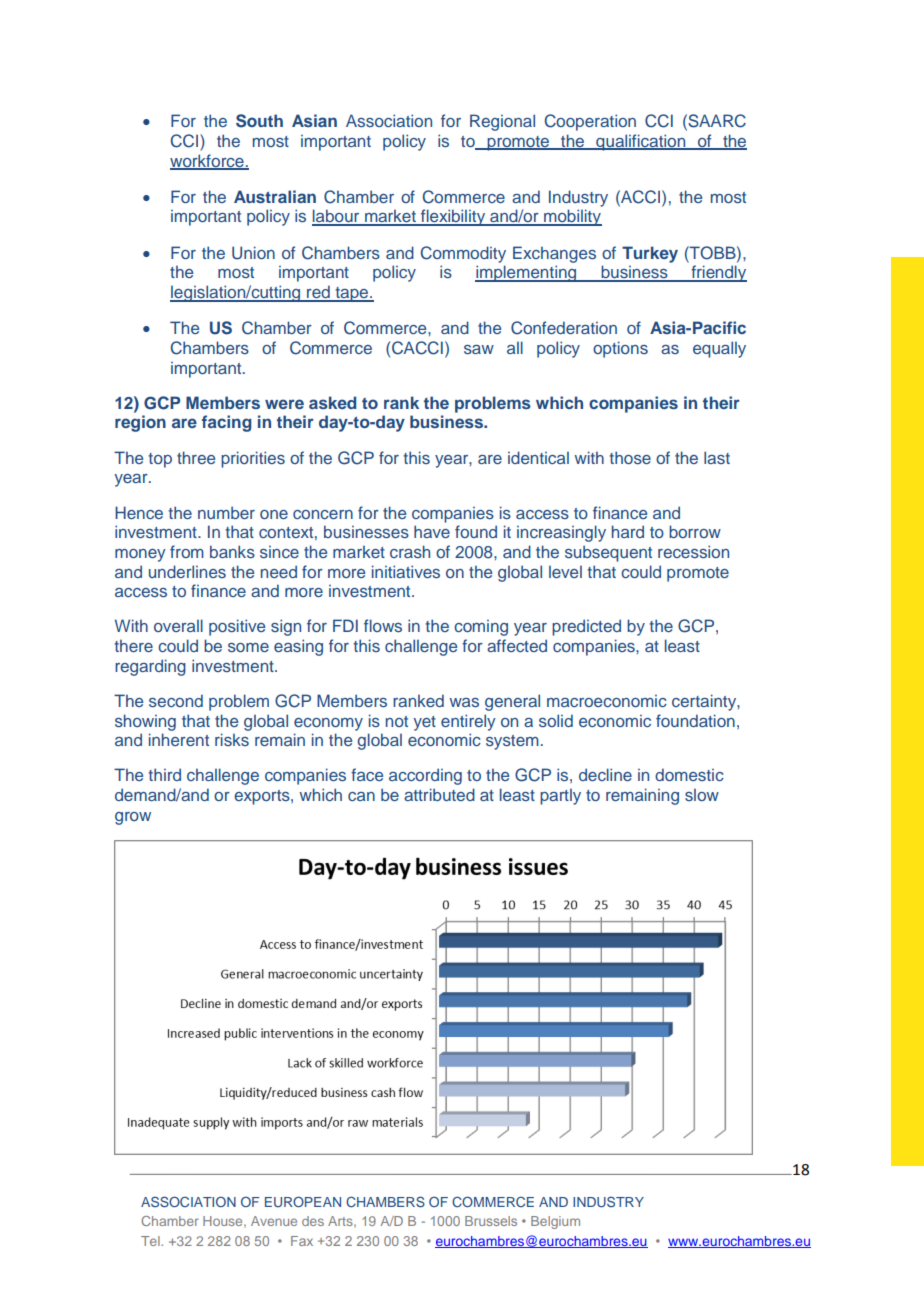  Describe the element at coordinates (464, 702) in the screenshot. I see `was` at that location.
